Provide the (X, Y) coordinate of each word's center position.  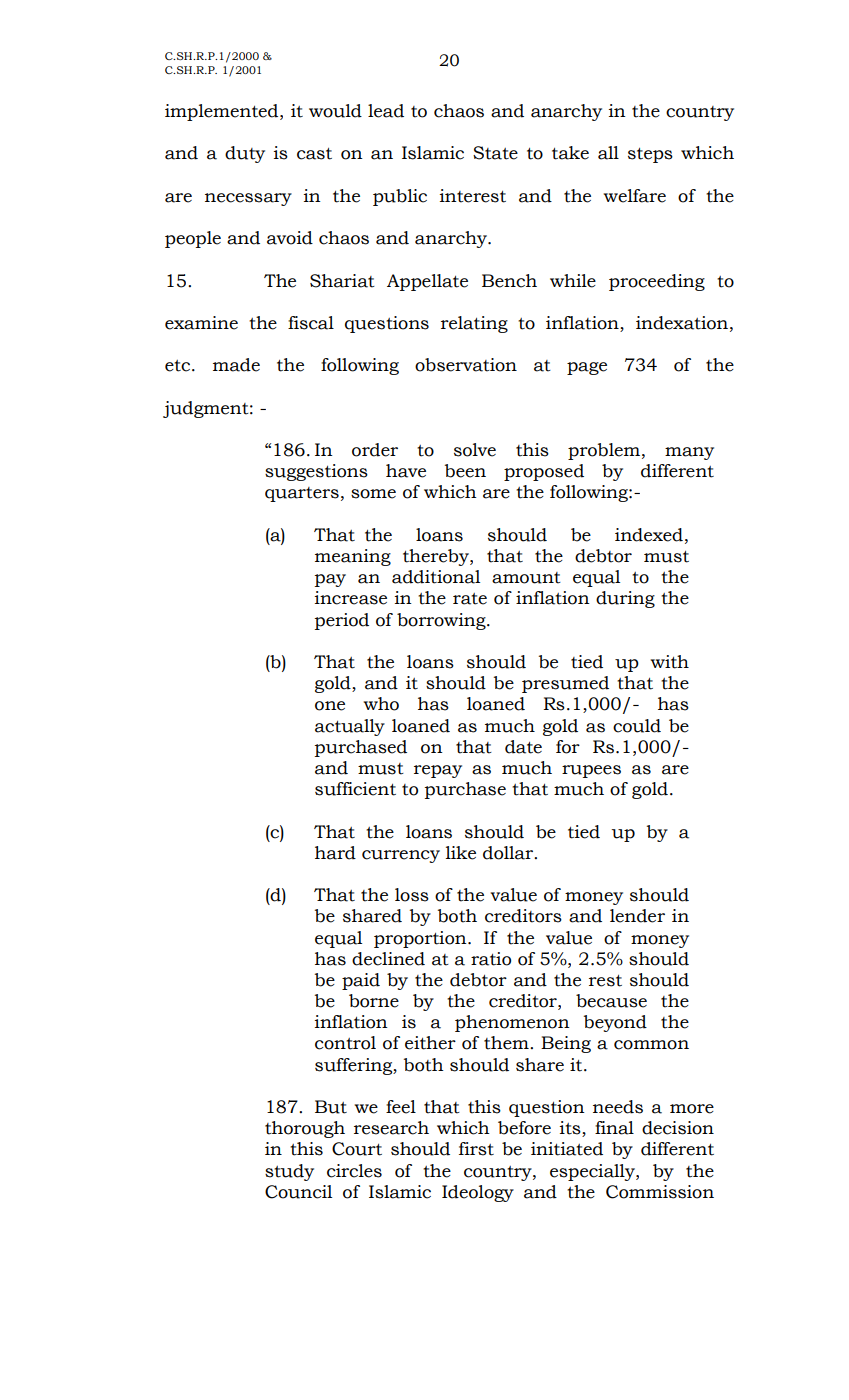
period (342, 621)
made (236, 365)
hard (335, 853)
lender (637, 916)
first (476, 1149)
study (289, 1172)
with (669, 662)
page (587, 368)
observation (466, 365)
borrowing (442, 621)
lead (386, 111)
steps (650, 155)
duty (245, 154)
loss (412, 895)
